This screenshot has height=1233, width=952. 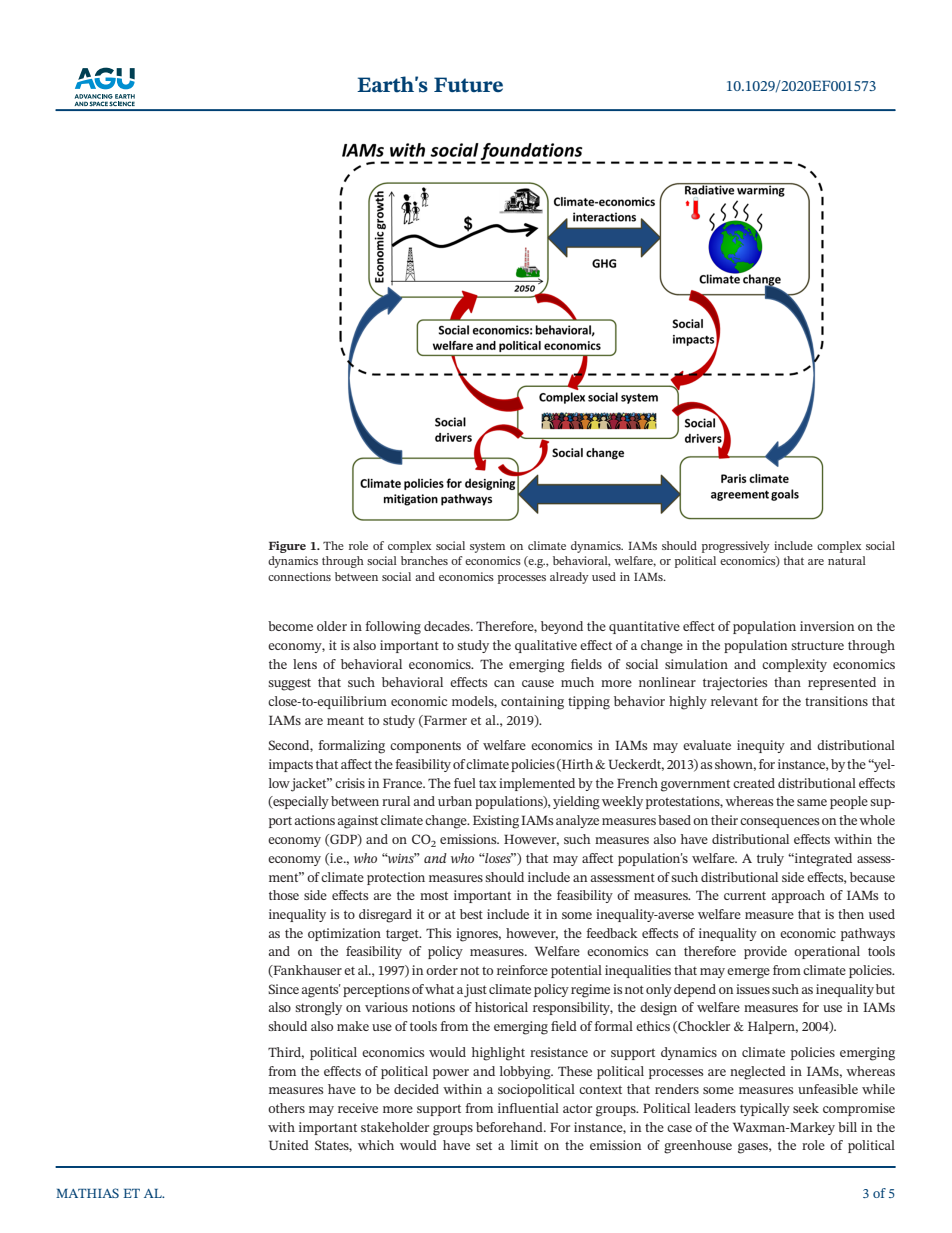 I want to click on set, so click(x=484, y=1145).
